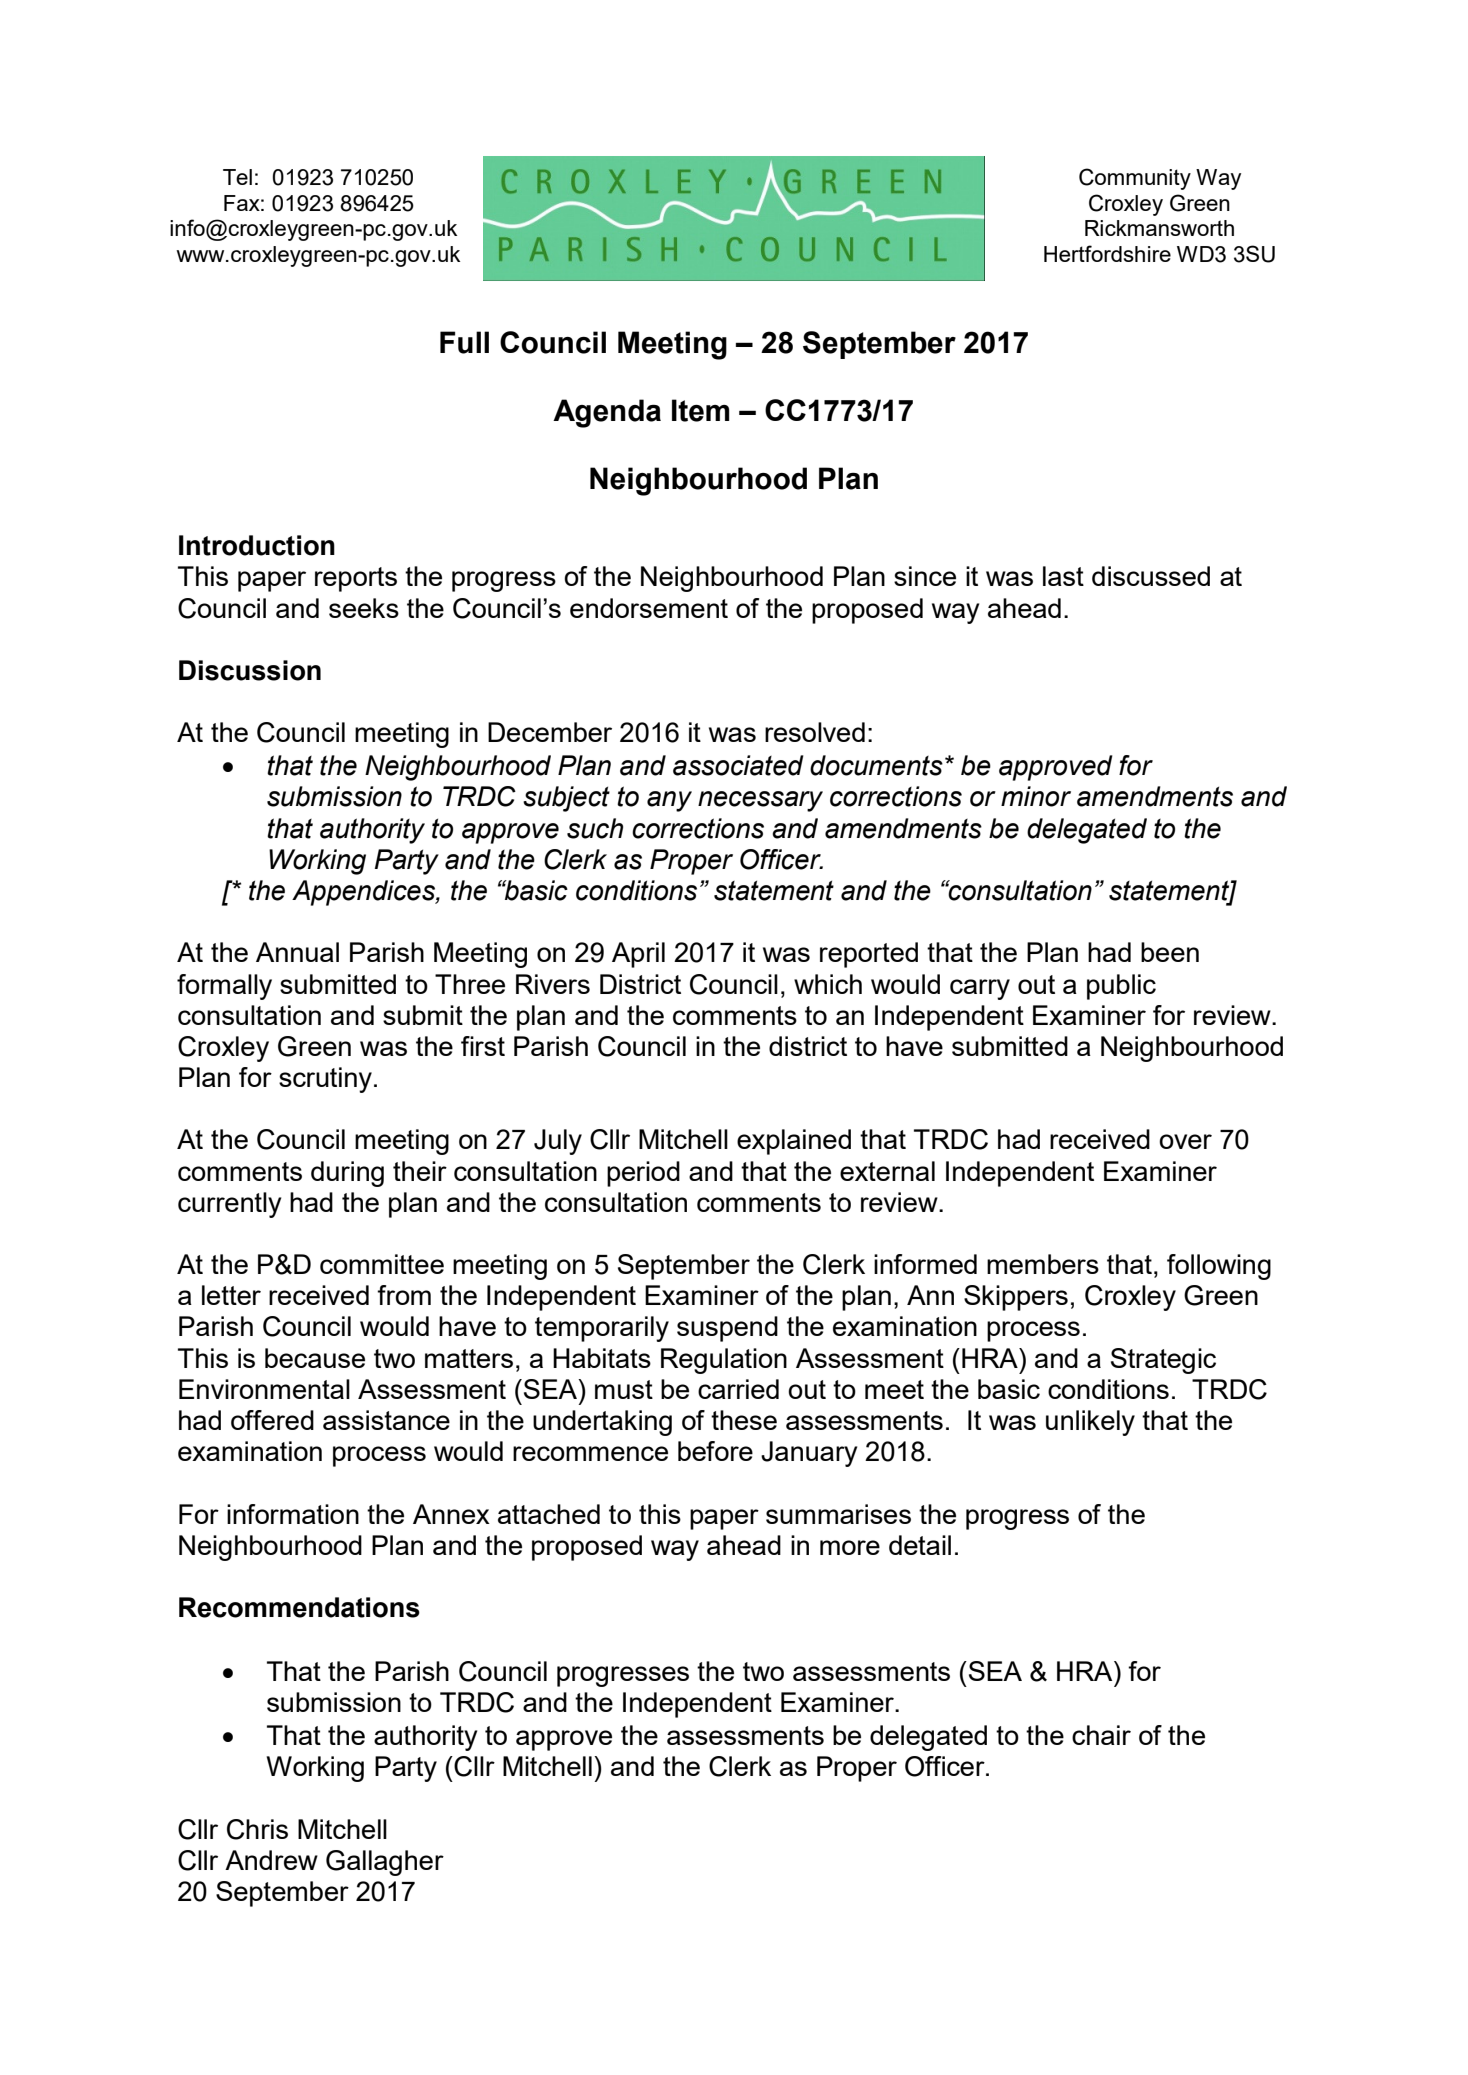 The image size is (1468, 2075). What do you see at coordinates (850, 1547) in the document?
I see `more` at bounding box center [850, 1547].
